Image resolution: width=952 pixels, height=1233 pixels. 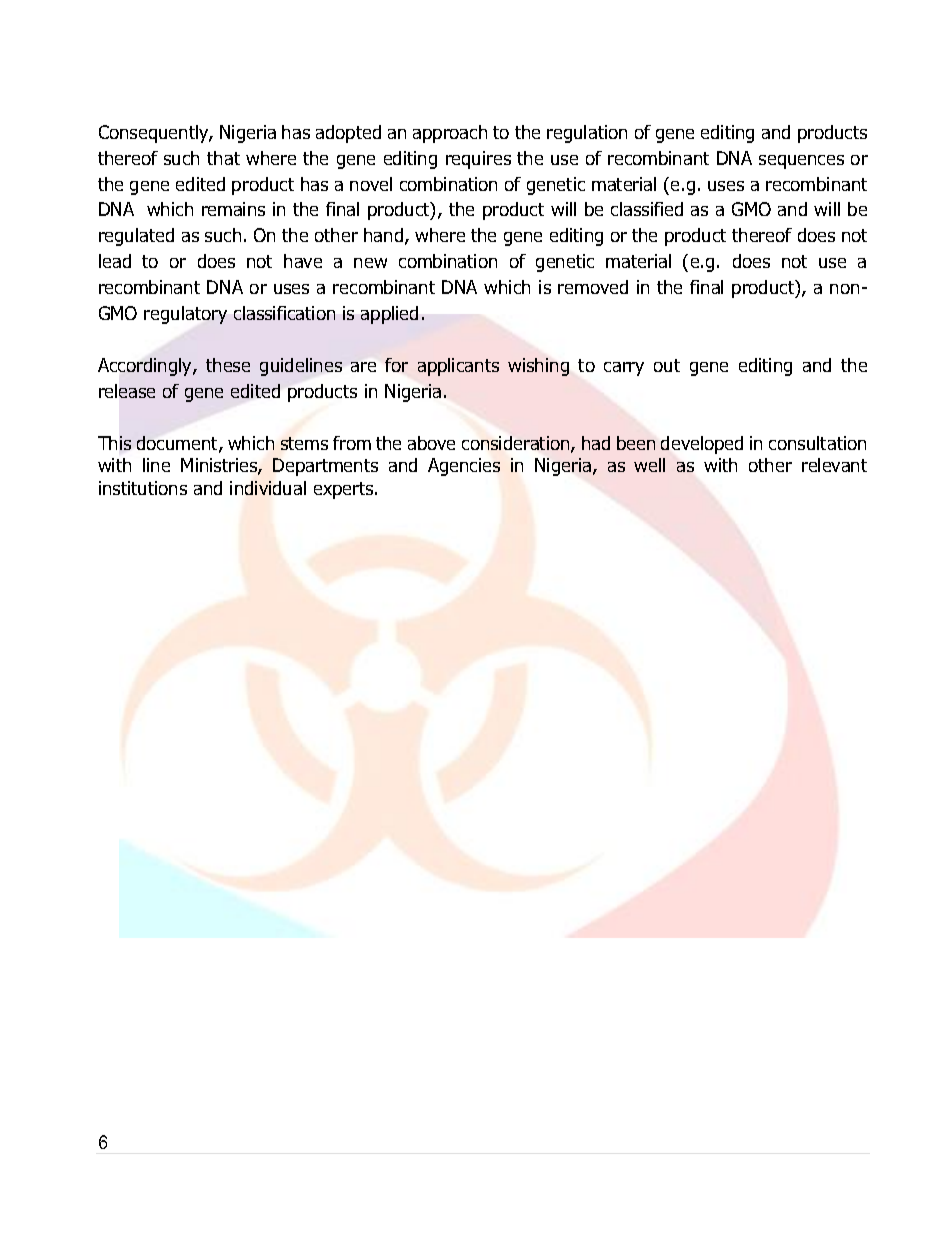 What do you see at coordinates (593, 287) in the page?
I see `removed` at bounding box center [593, 287].
